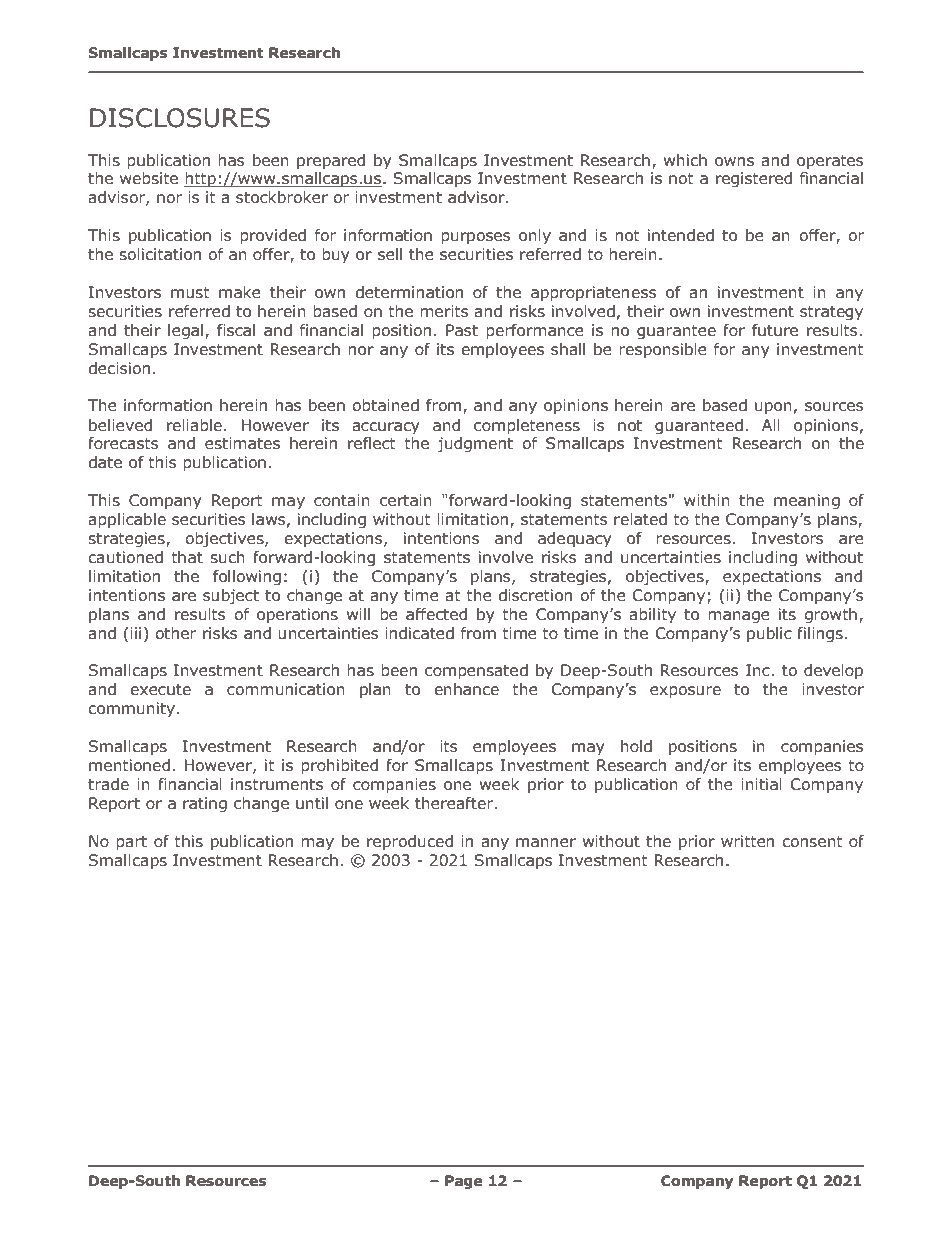 Image resolution: width=952 pixels, height=1233 pixels. Describe the element at coordinates (455, 803) in the screenshot. I see `thereafter` at that location.
